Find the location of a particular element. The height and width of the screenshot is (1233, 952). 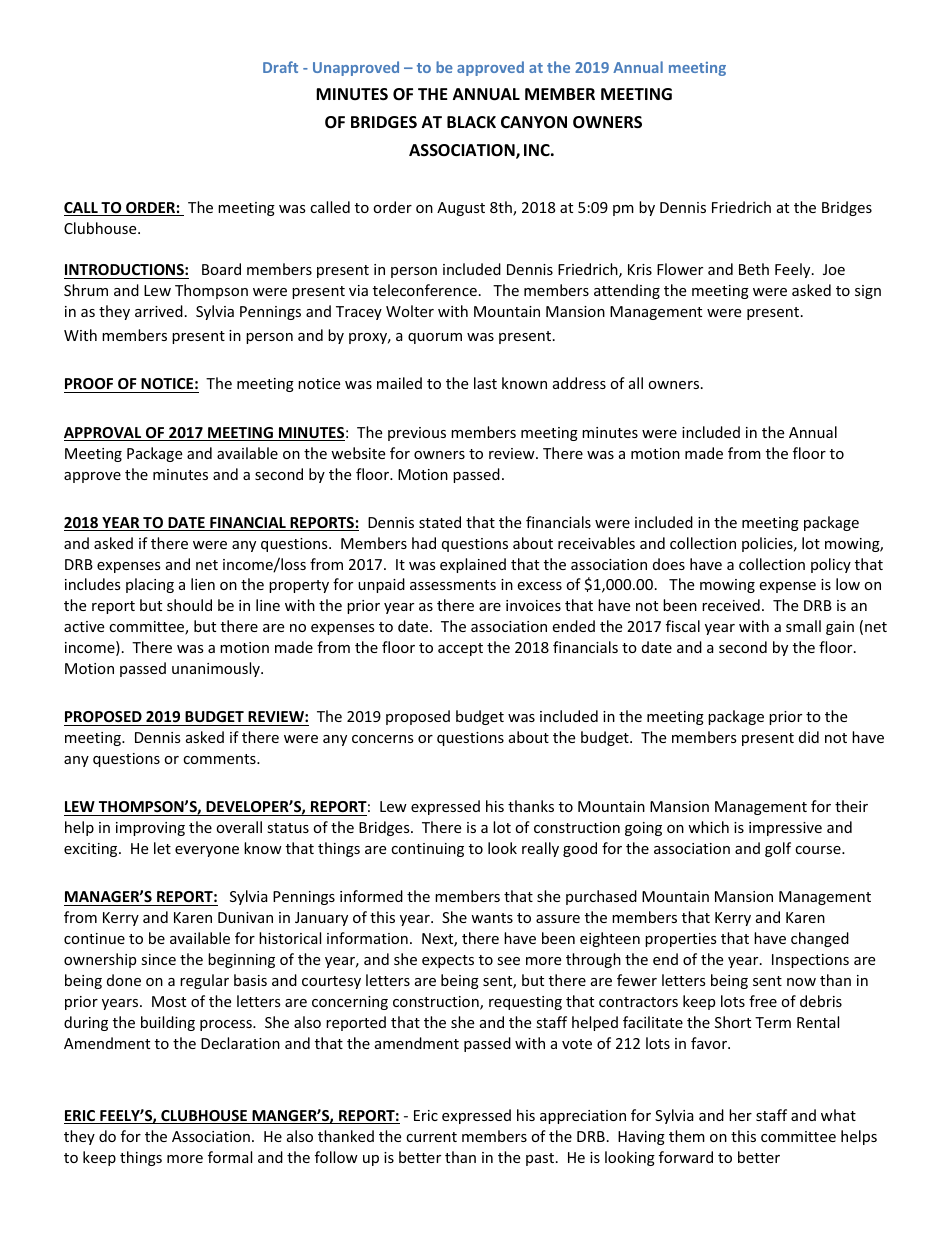

current is located at coordinates (431, 1137).
